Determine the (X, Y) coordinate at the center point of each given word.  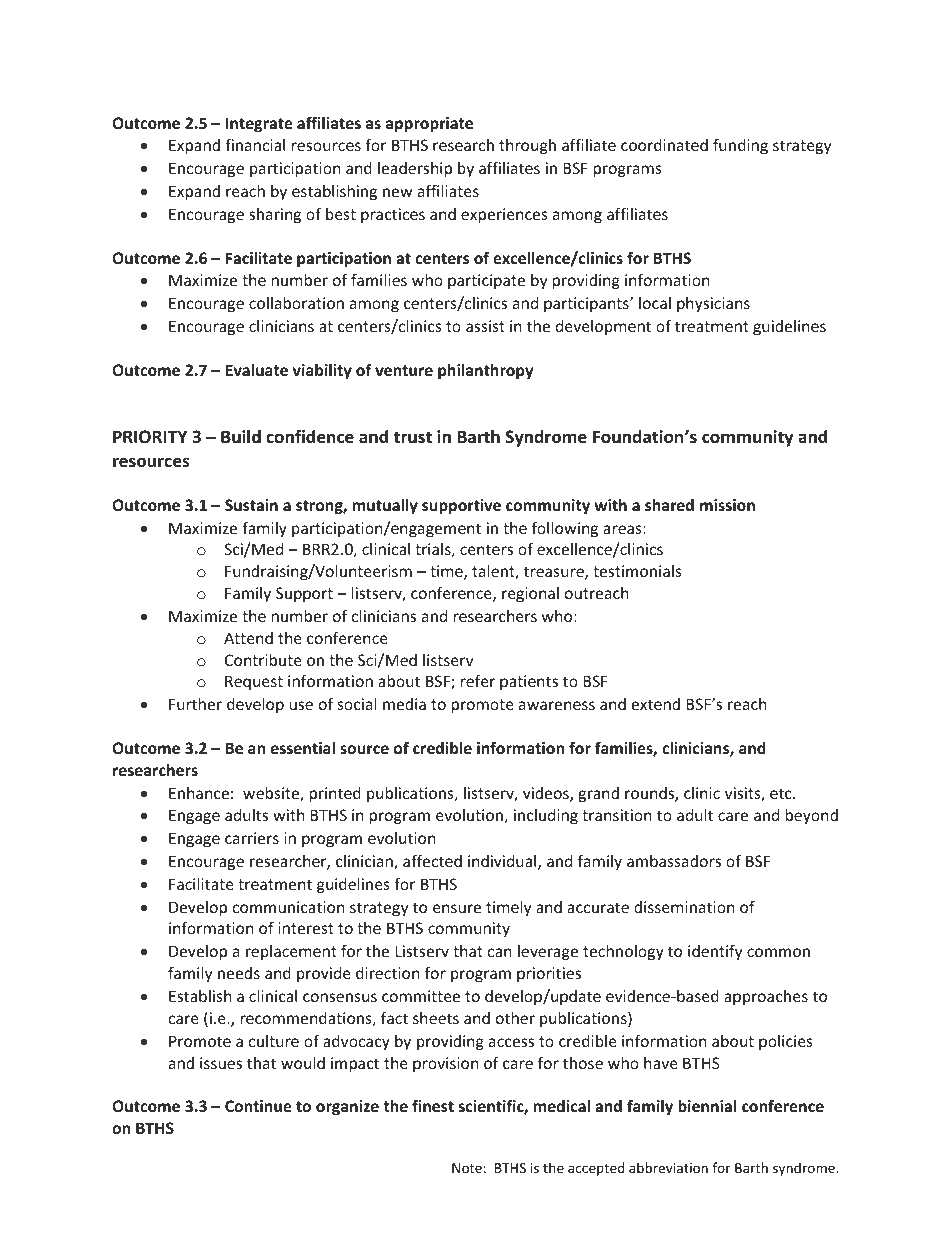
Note (467, 1168)
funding (740, 146)
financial (255, 144)
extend (656, 704)
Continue (258, 1106)
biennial (707, 1106)
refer (478, 680)
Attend (248, 638)
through (527, 146)
